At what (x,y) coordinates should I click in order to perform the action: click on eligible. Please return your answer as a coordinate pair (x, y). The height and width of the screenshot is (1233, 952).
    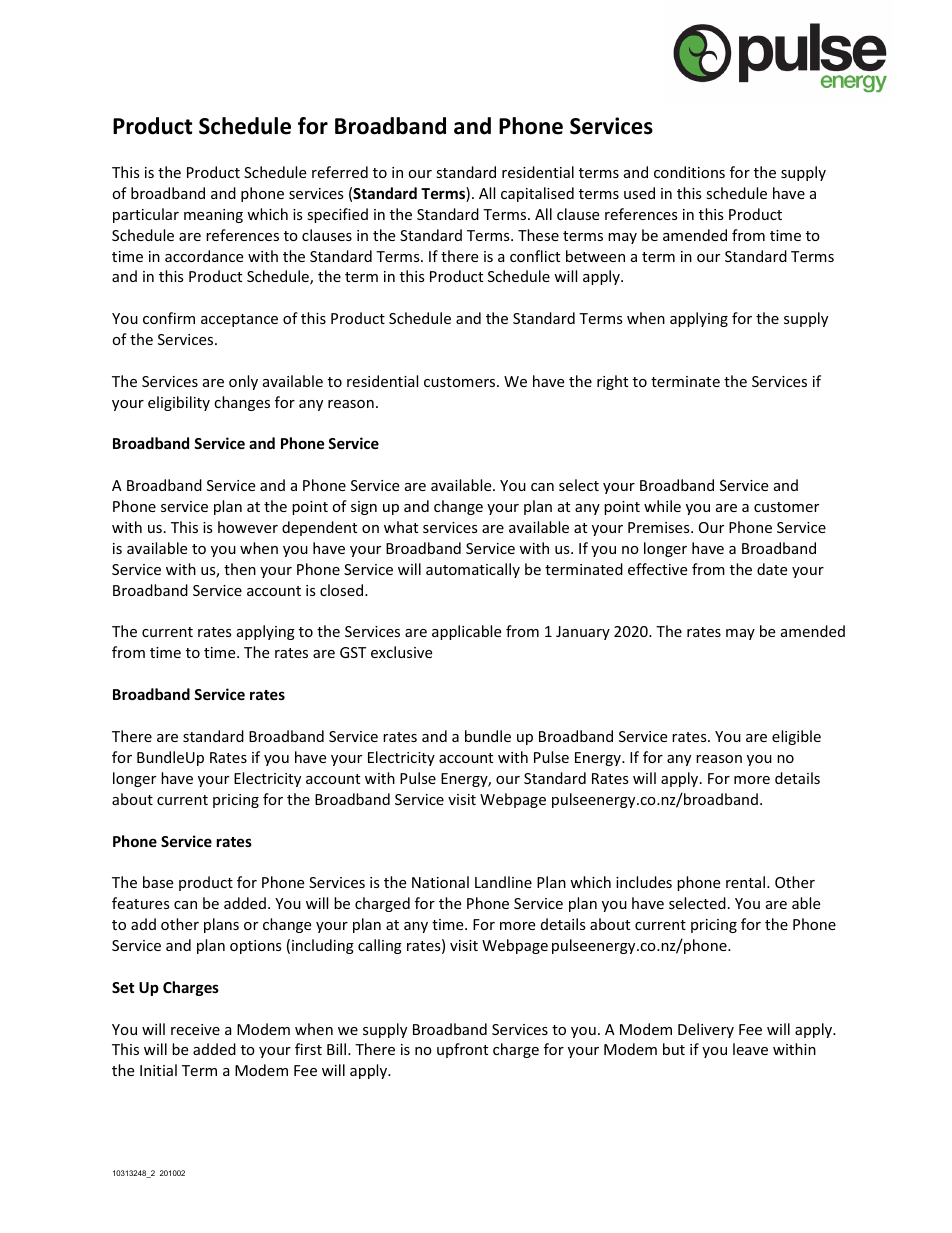
    Looking at the image, I should click on (796, 737).
